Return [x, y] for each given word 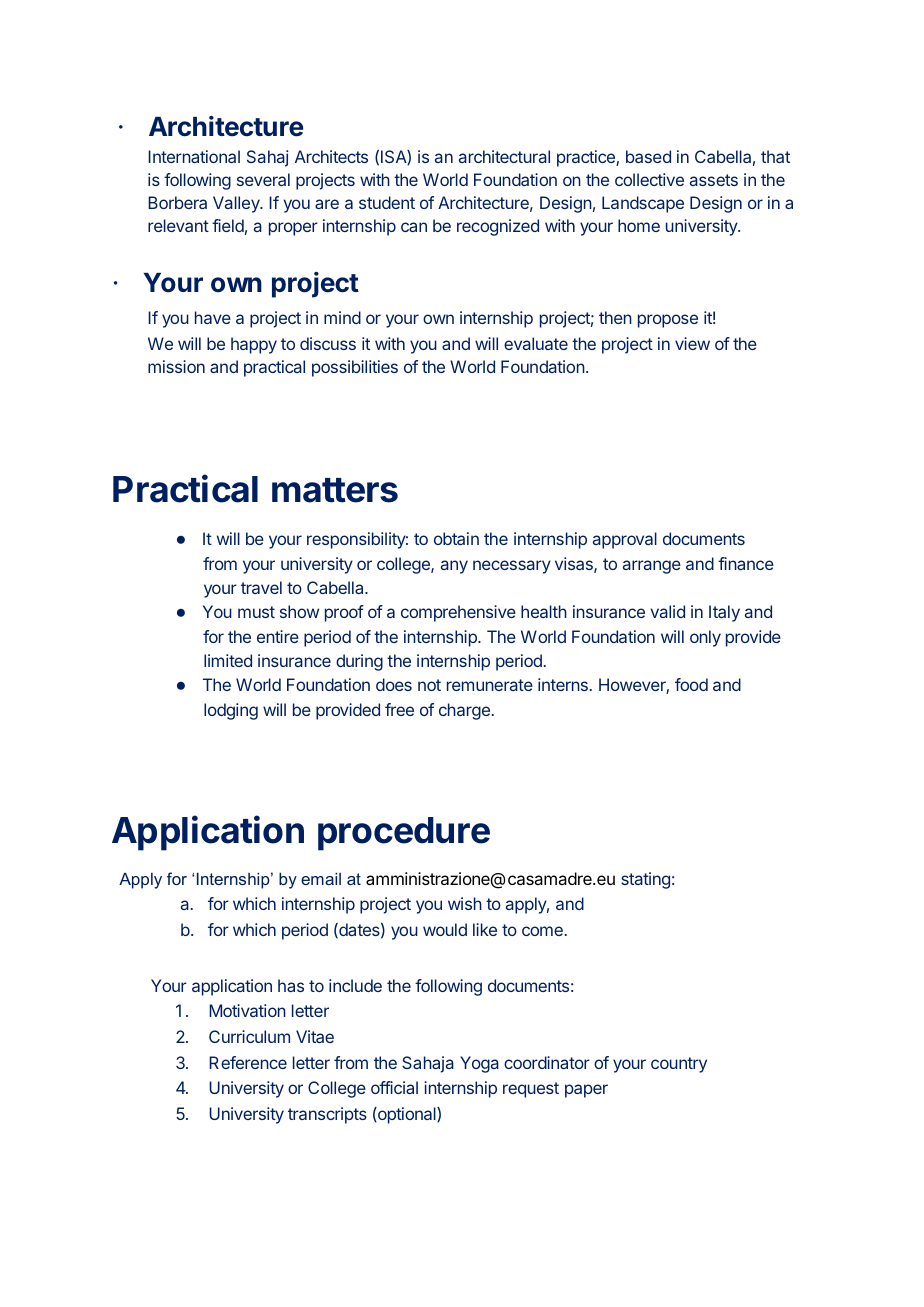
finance [746, 563]
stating [645, 880]
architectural [504, 156]
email [321, 878]
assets [714, 180]
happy [254, 345]
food [691, 684]
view [692, 343]
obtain [456, 538]
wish [465, 903]
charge [464, 711]
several [263, 179]
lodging [231, 711]
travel [261, 587]
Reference [248, 1062]
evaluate [536, 343]
